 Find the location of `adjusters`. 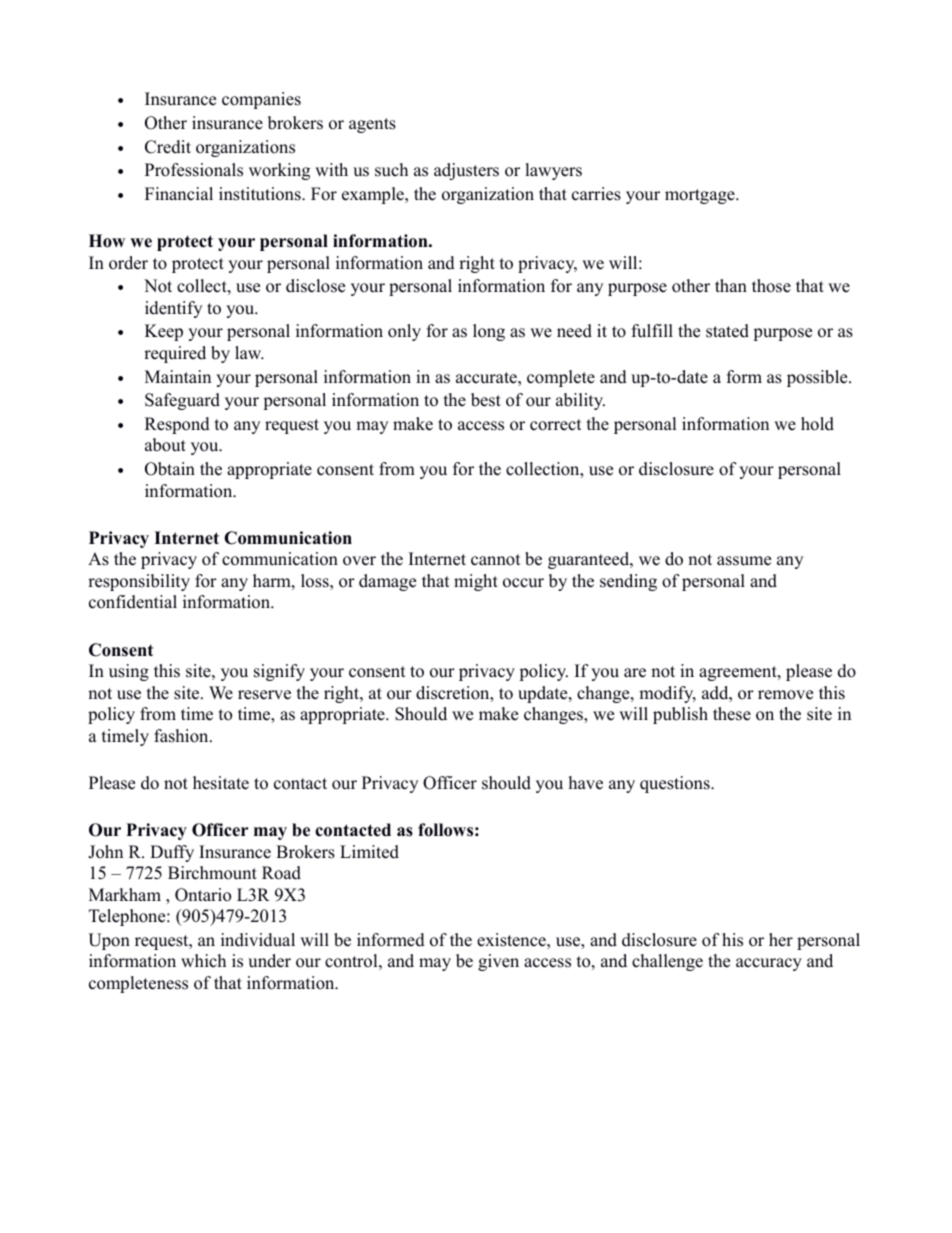

adjusters is located at coordinates (466, 171).
